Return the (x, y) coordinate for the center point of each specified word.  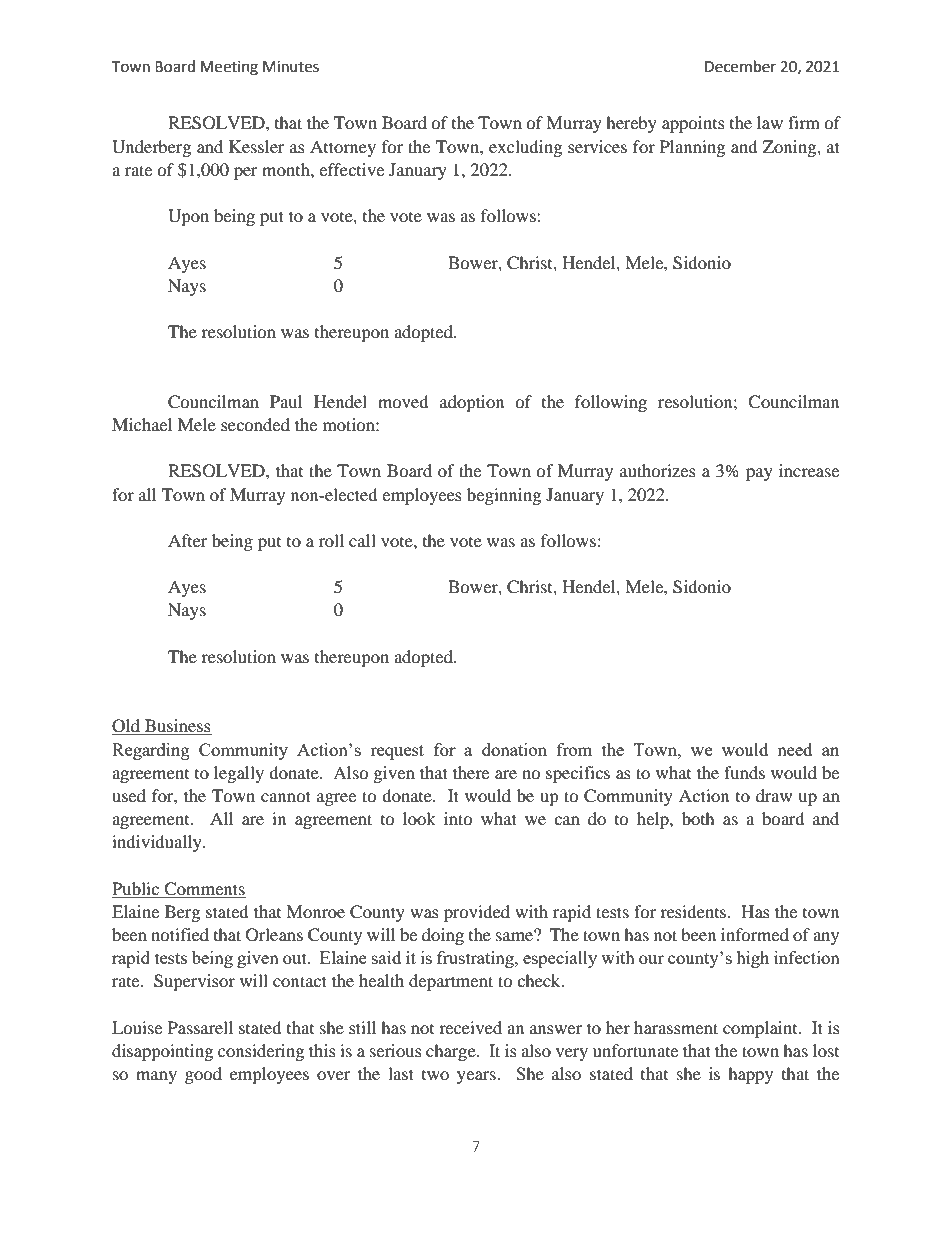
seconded (255, 424)
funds (744, 772)
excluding (525, 148)
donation (514, 749)
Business (177, 727)
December (740, 66)
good (203, 1075)
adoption (472, 403)
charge (452, 1052)
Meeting (229, 68)
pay (759, 474)
